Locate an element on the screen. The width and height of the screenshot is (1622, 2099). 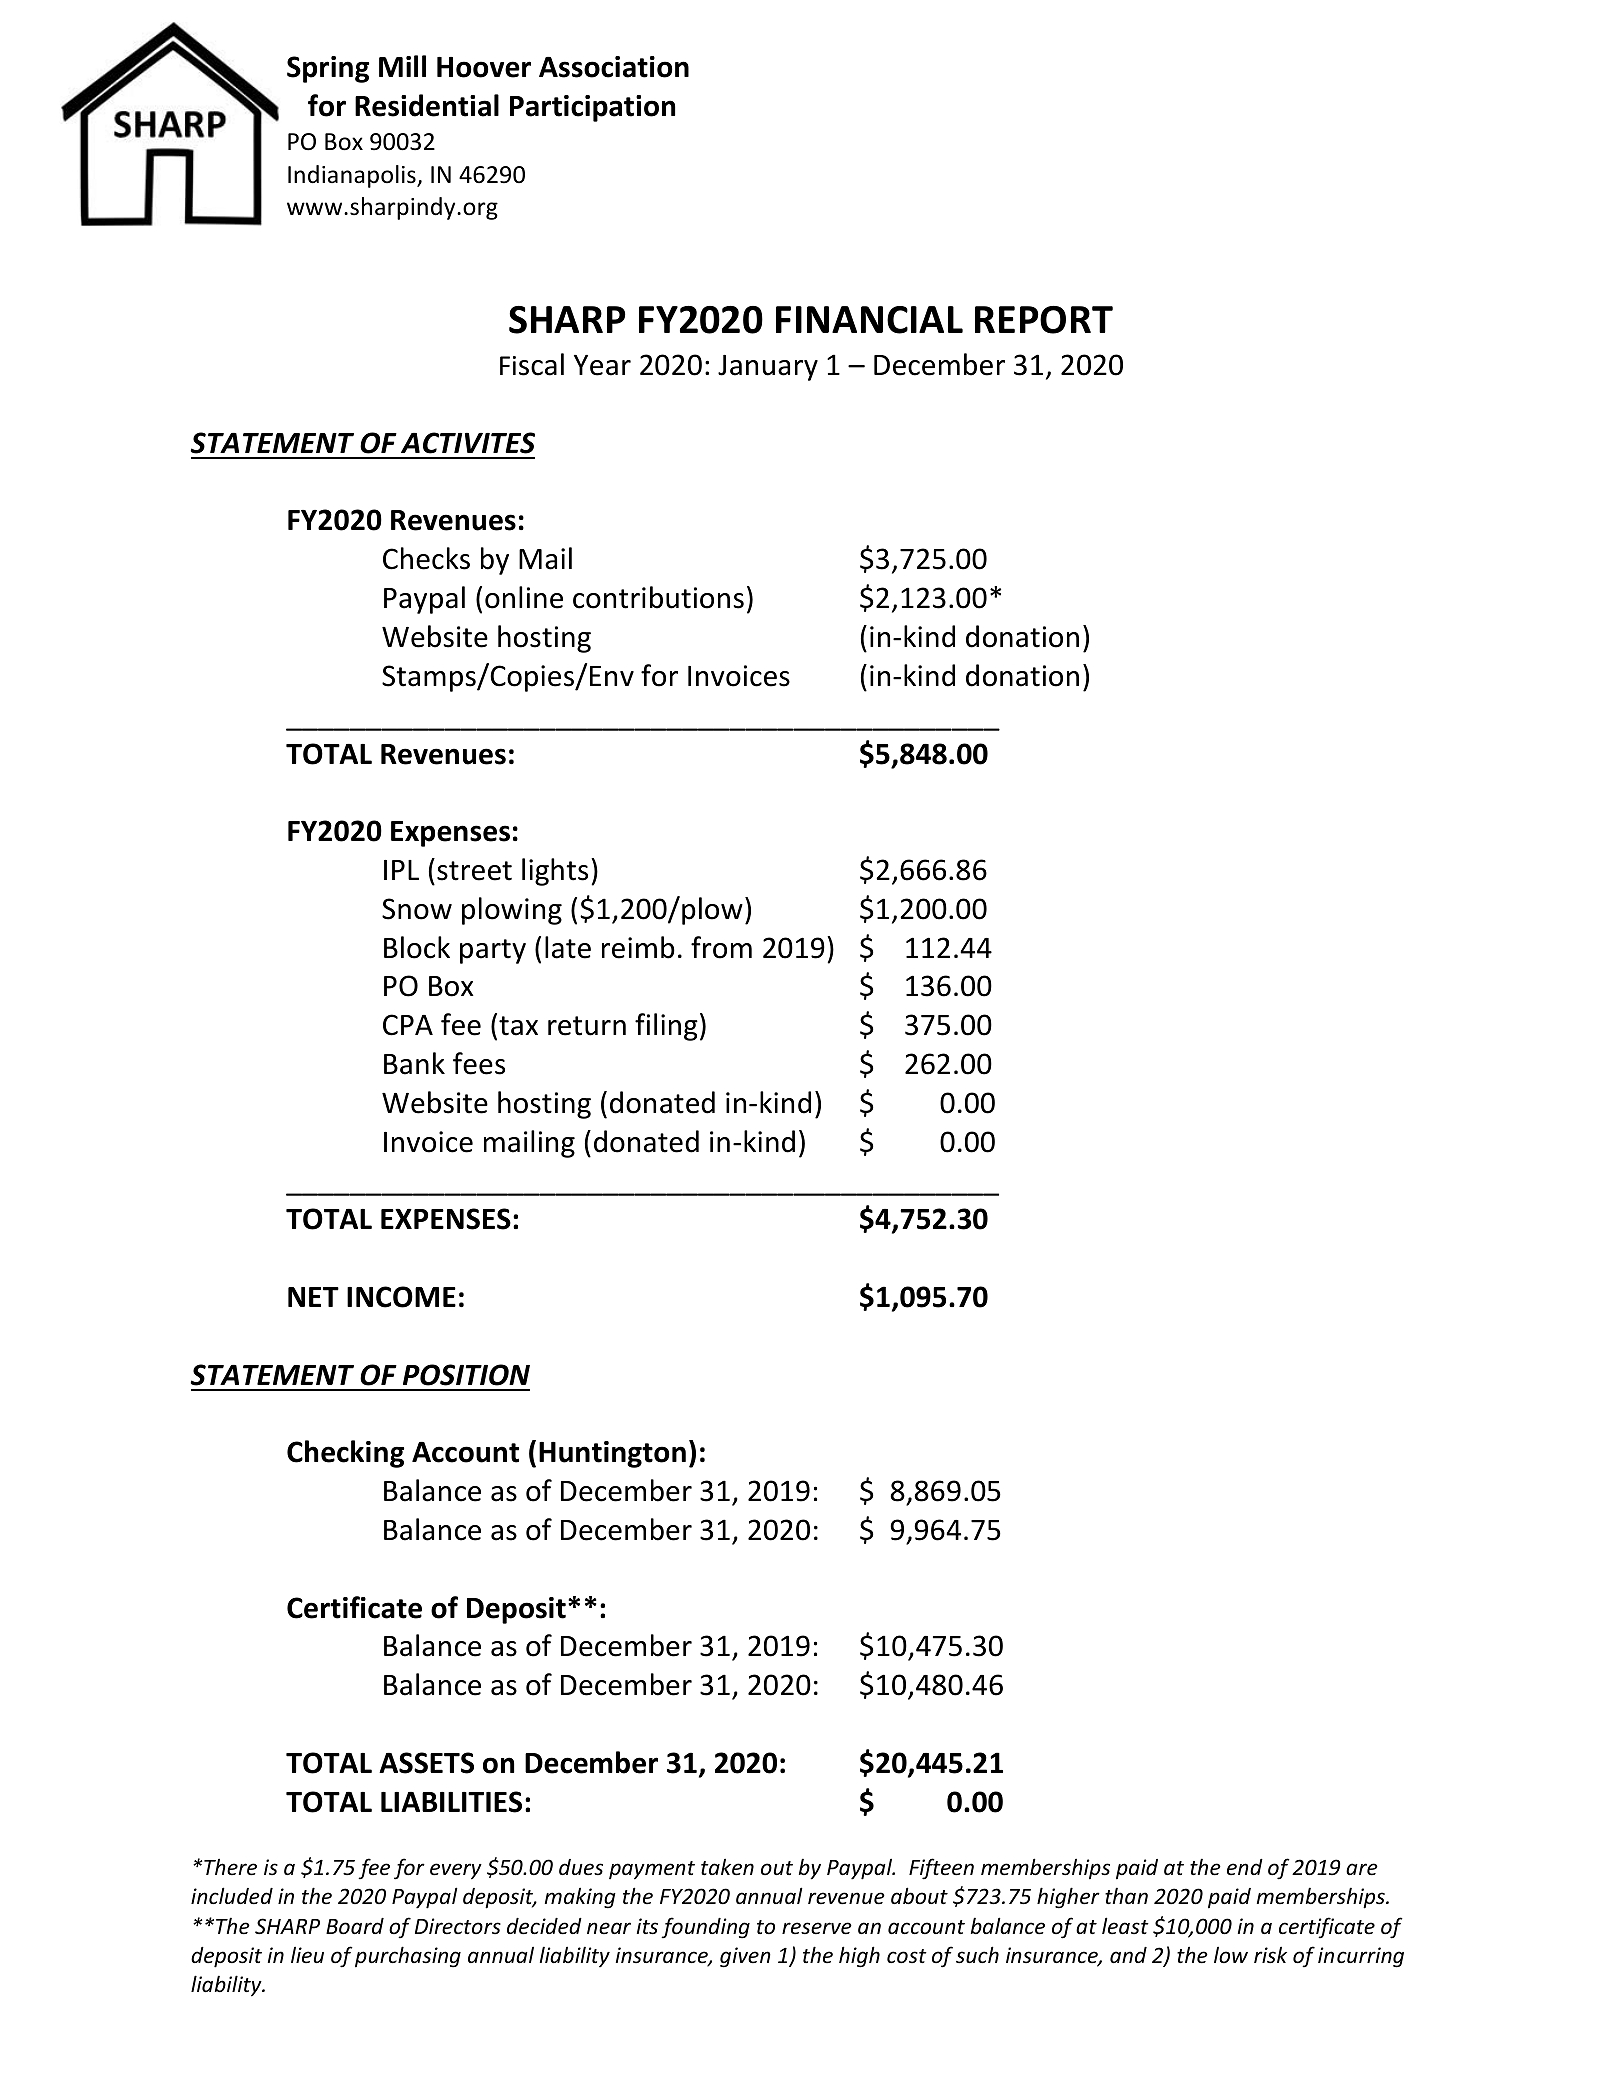
Association is located at coordinates (614, 67).
